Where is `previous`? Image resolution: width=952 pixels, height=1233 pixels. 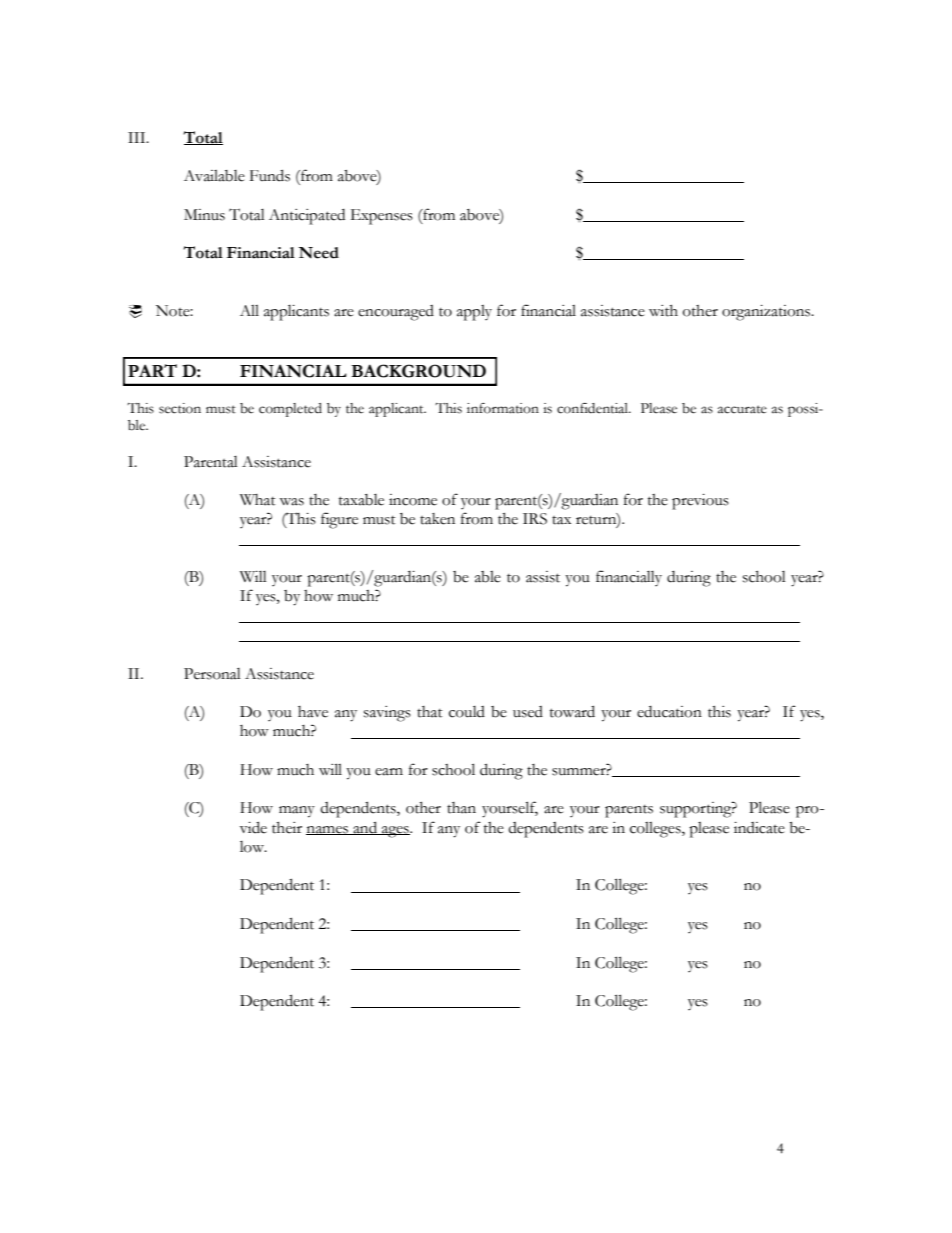 previous is located at coordinates (700, 502).
